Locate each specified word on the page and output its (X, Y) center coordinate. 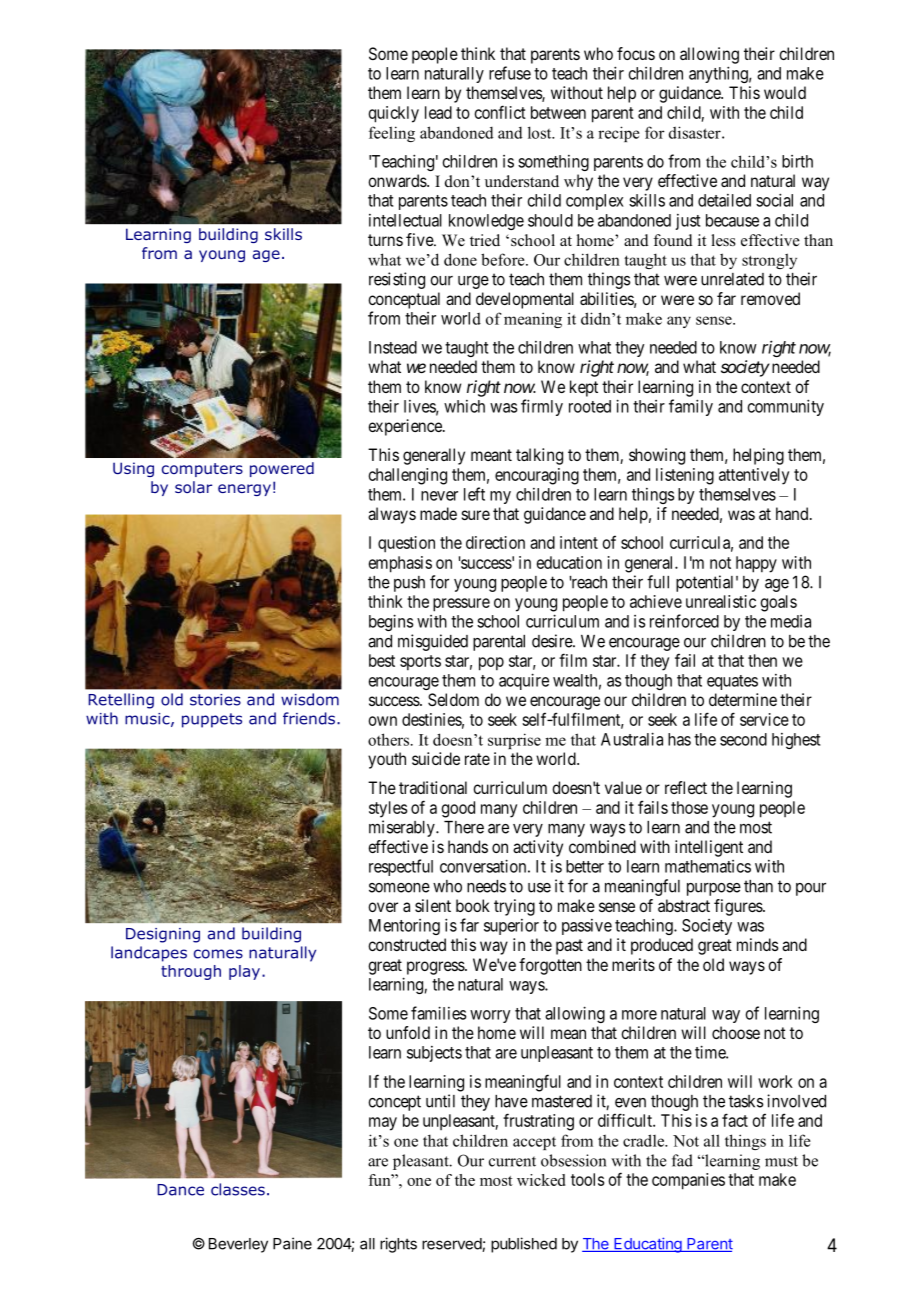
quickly (394, 114)
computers (202, 470)
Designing (163, 935)
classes (238, 1189)
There (464, 827)
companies (688, 1181)
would (785, 92)
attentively (754, 476)
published (524, 1245)
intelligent (709, 848)
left (474, 494)
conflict (500, 112)
